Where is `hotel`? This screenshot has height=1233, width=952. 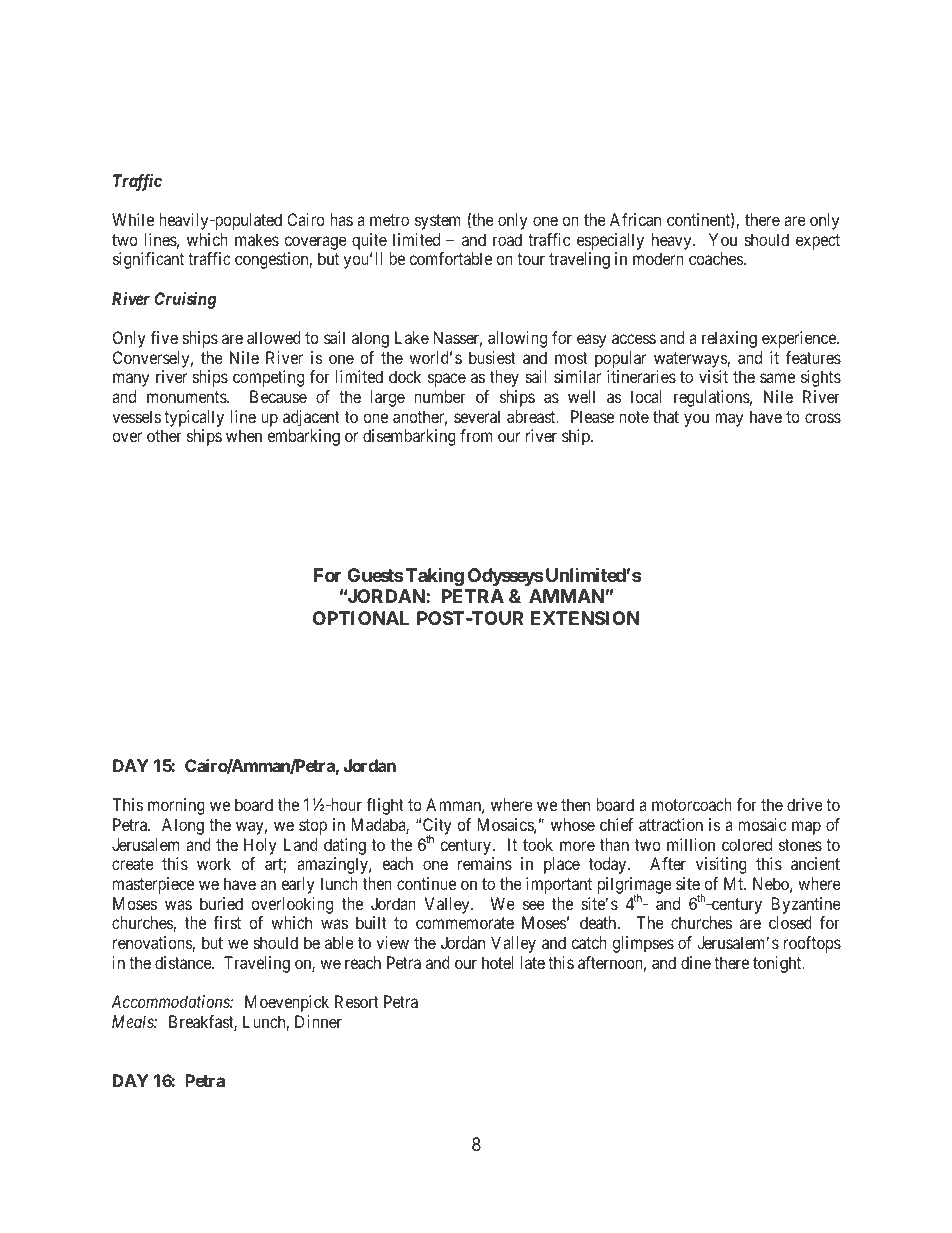 hotel is located at coordinates (497, 962).
